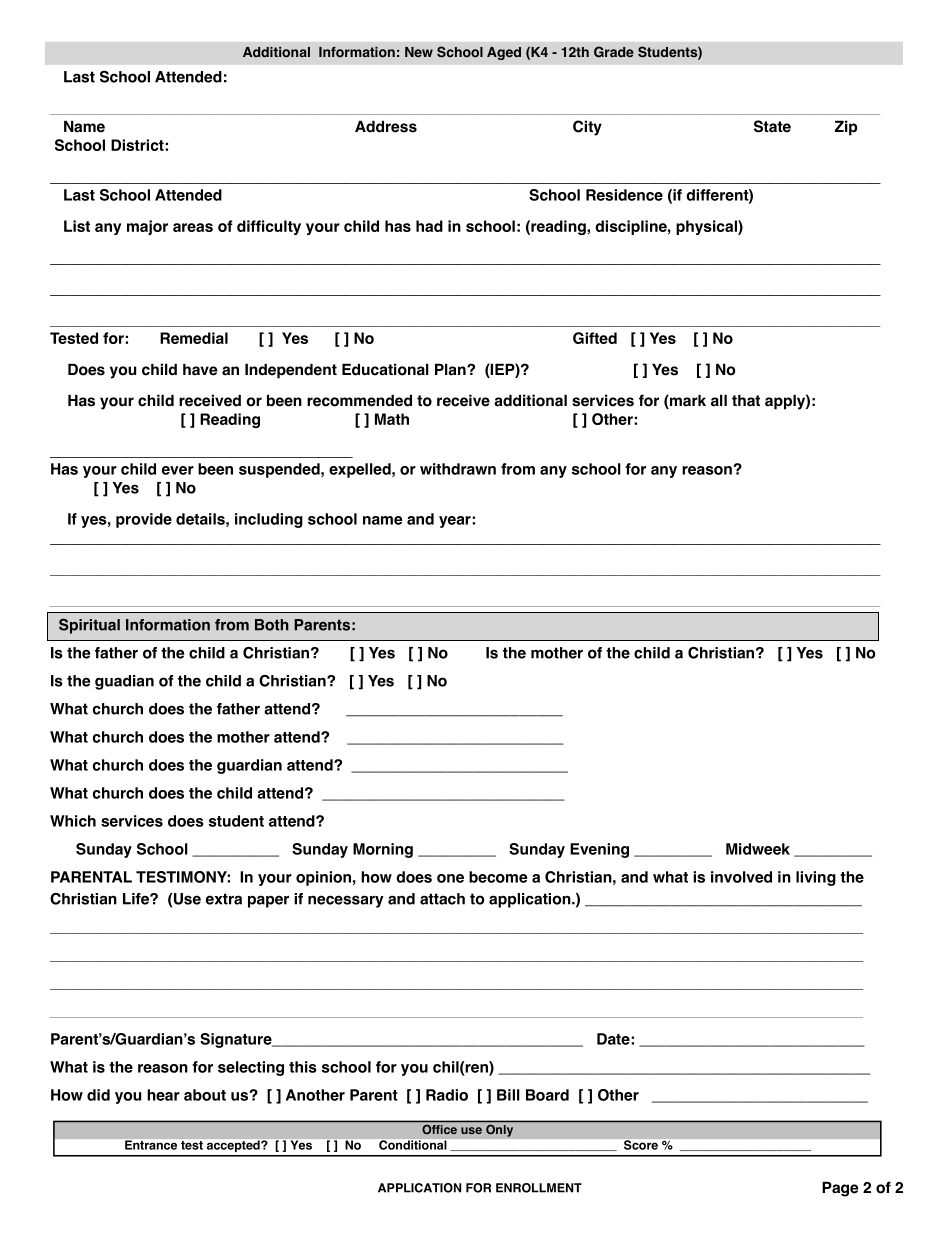 This screenshot has width=952, height=1233. Describe the element at coordinates (707, 227) in the screenshot. I see `physical` at that location.
